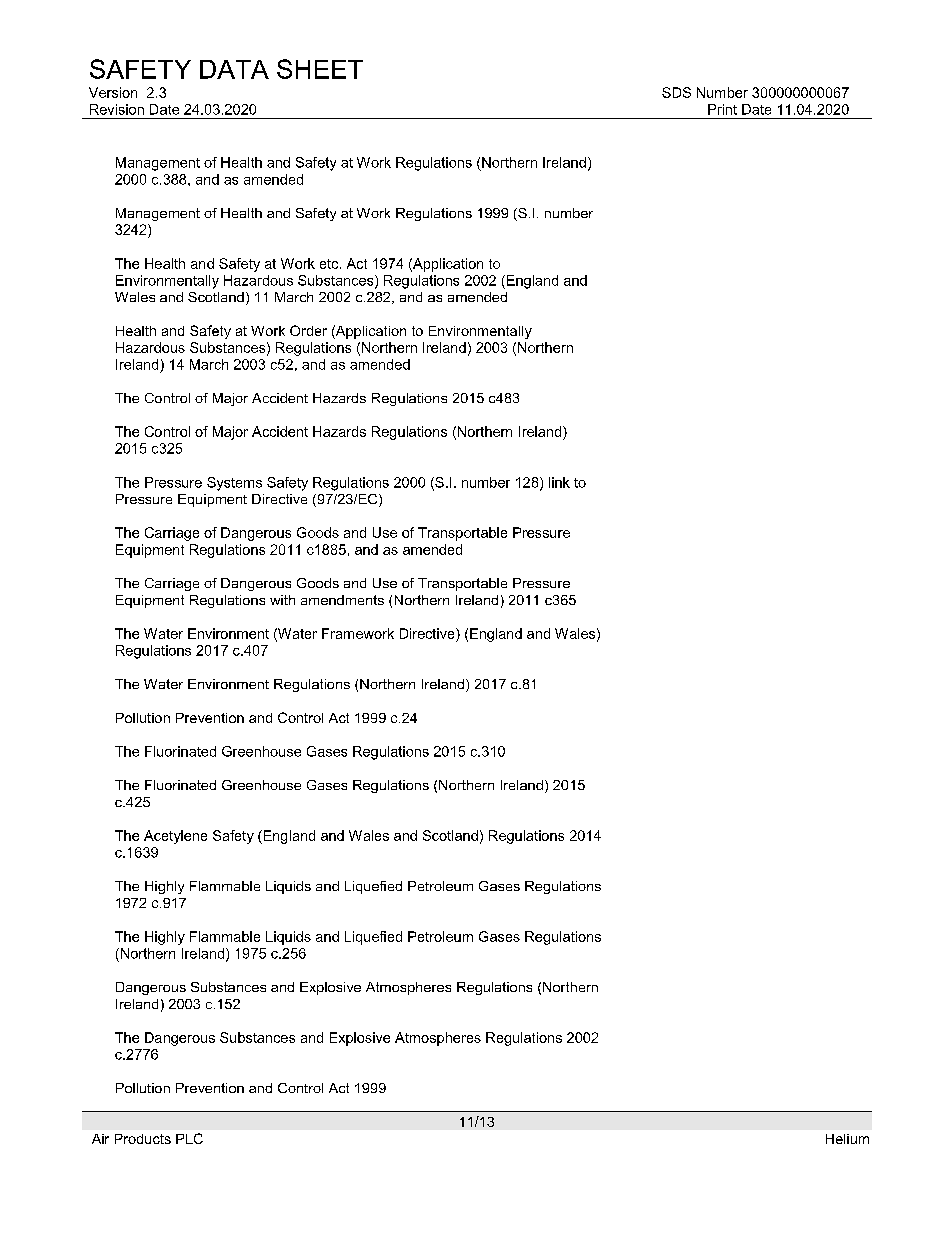  What do you see at coordinates (722, 109) in the screenshot?
I see `Print` at bounding box center [722, 109].
